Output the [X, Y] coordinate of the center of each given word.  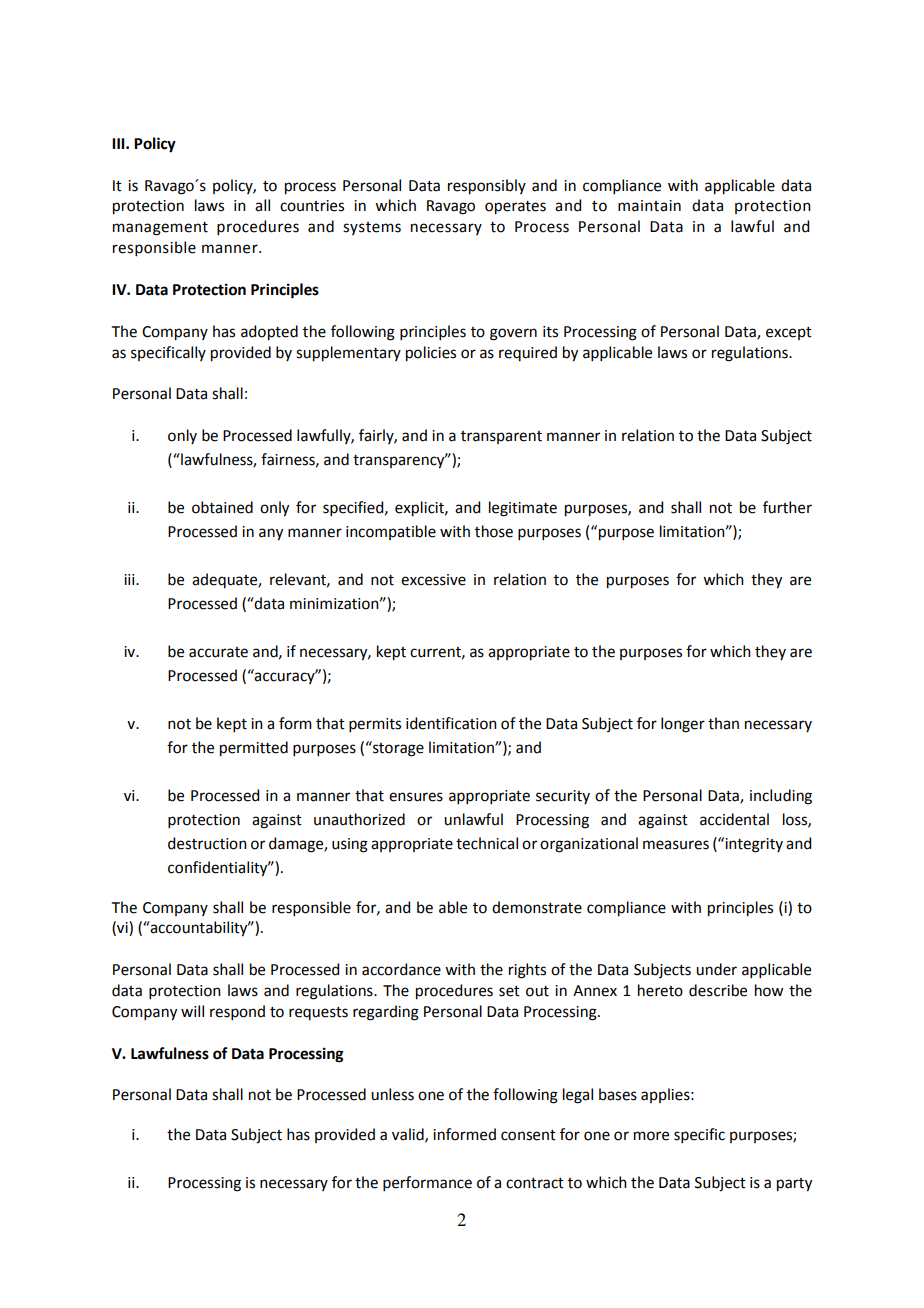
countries [312, 206]
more [651, 1136]
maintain [649, 206]
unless [392, 1094]
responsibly [487, 187]
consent [528, 1135]
